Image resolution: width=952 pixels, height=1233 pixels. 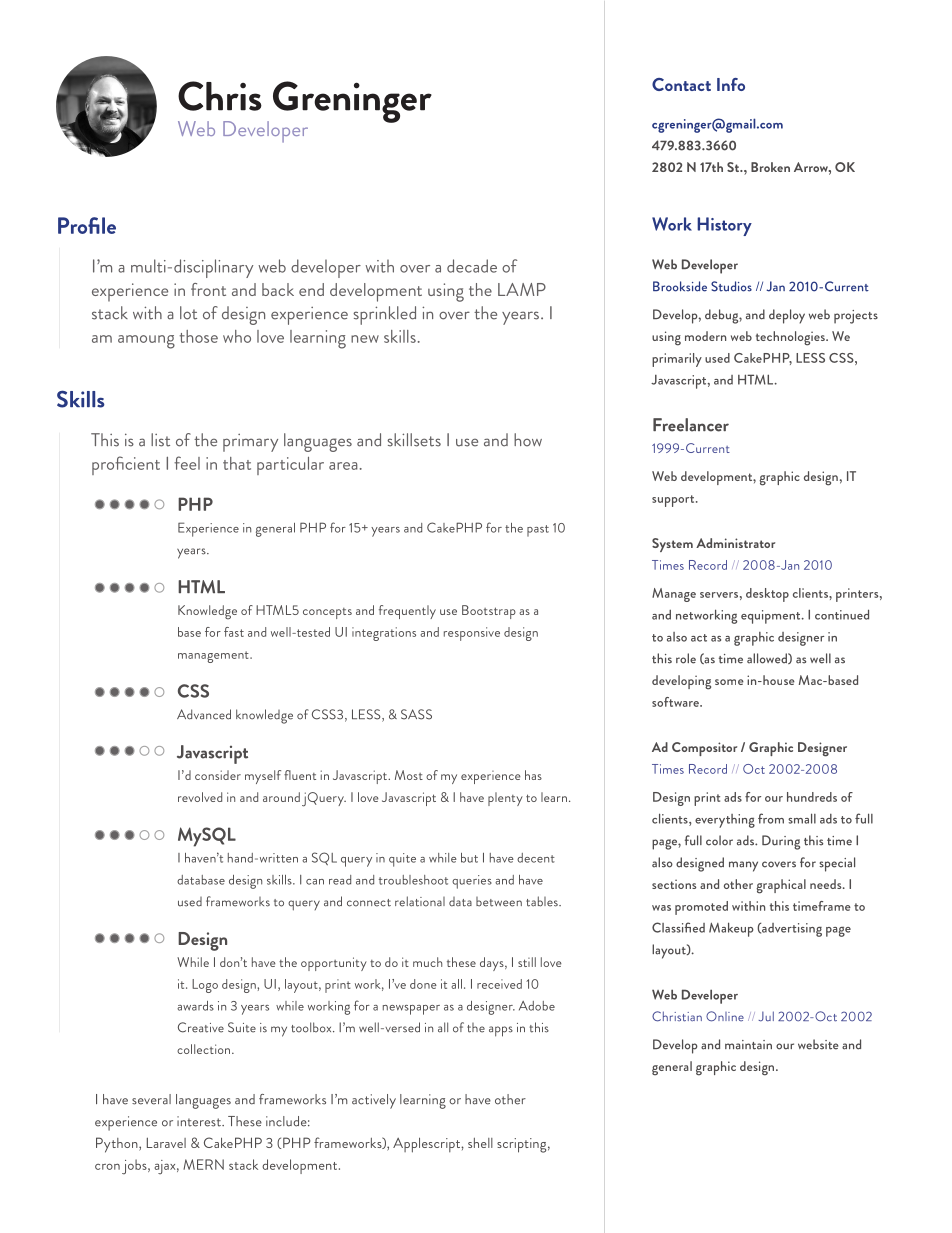 What do you see at coordinates (234, 632) in the screenshot?
I see `fast` at bounding box center [234, 632].
